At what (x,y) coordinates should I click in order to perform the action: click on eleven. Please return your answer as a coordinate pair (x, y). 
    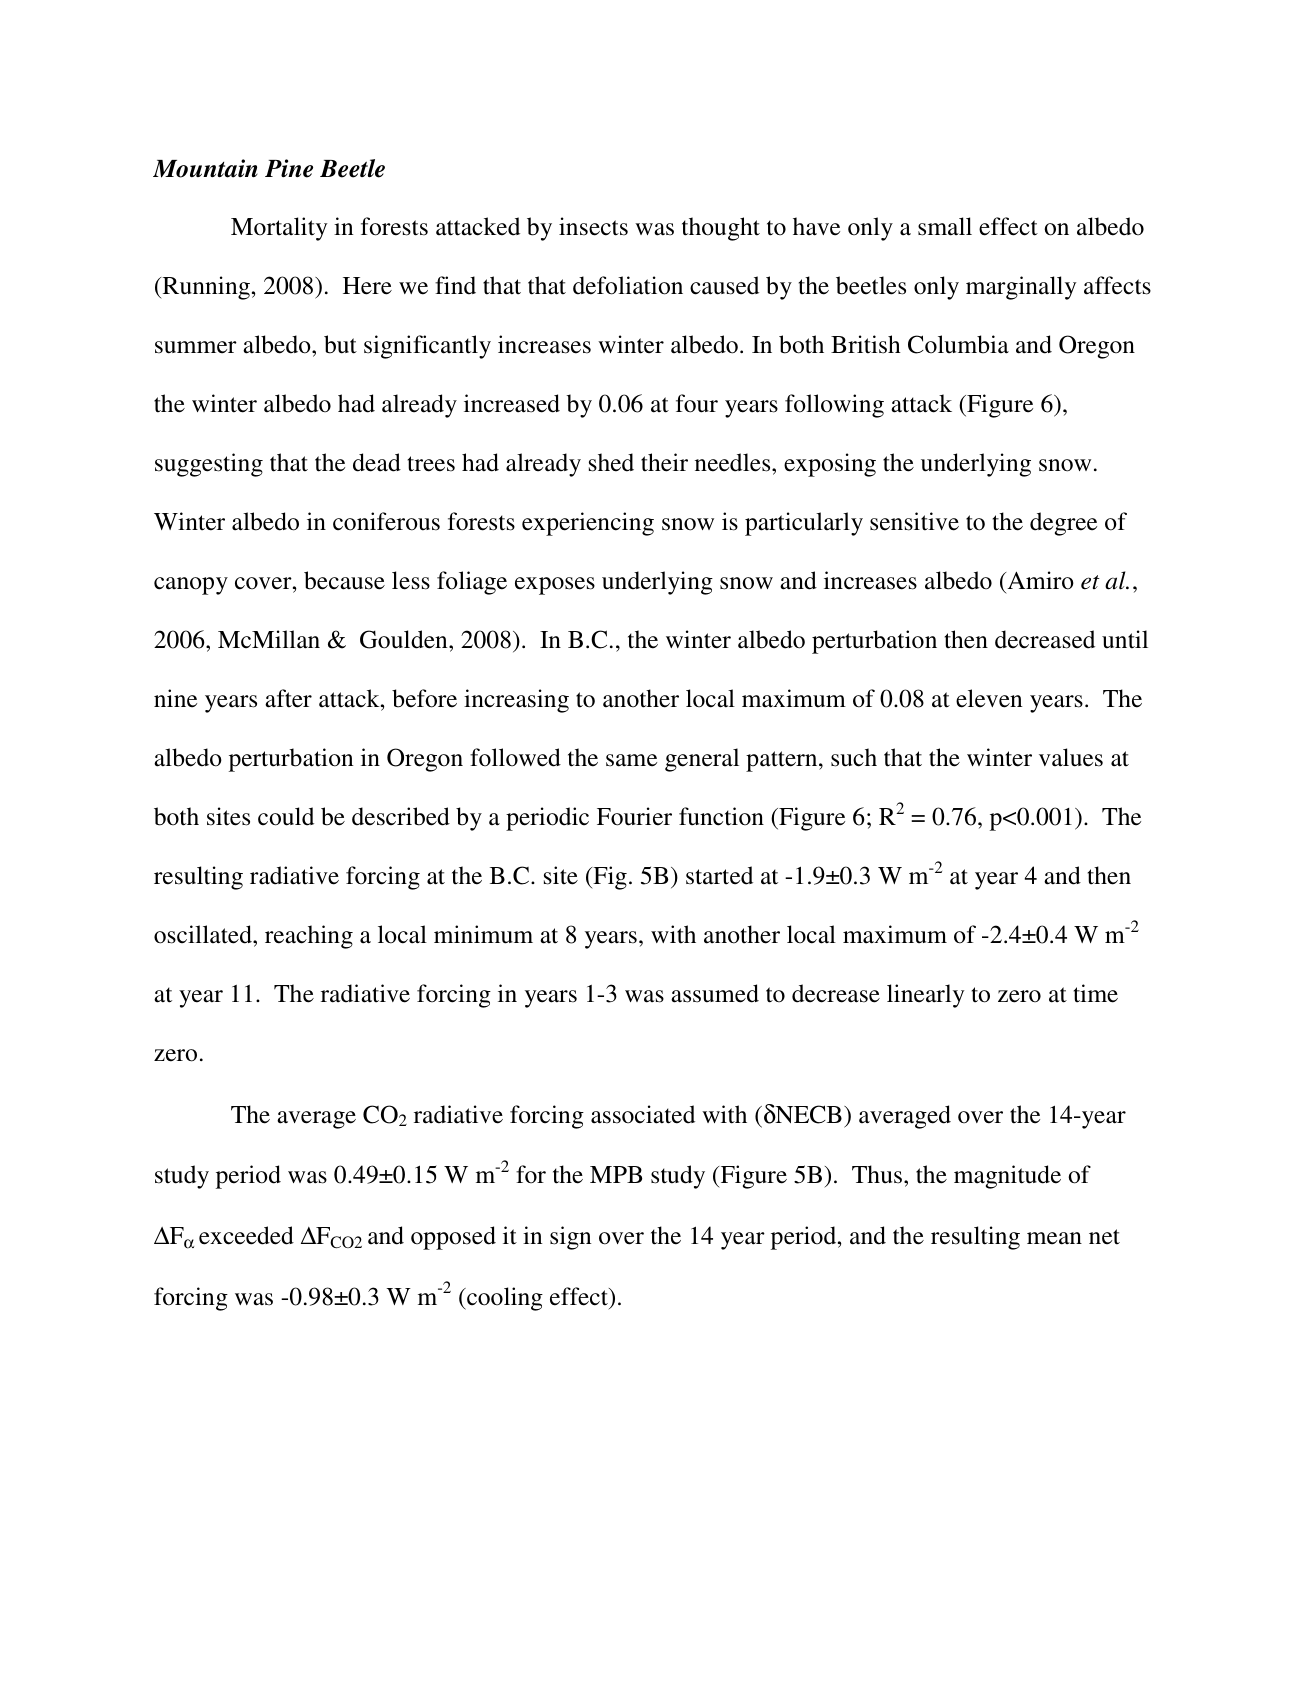
    Looking at the image, I should click on (989, 698).
